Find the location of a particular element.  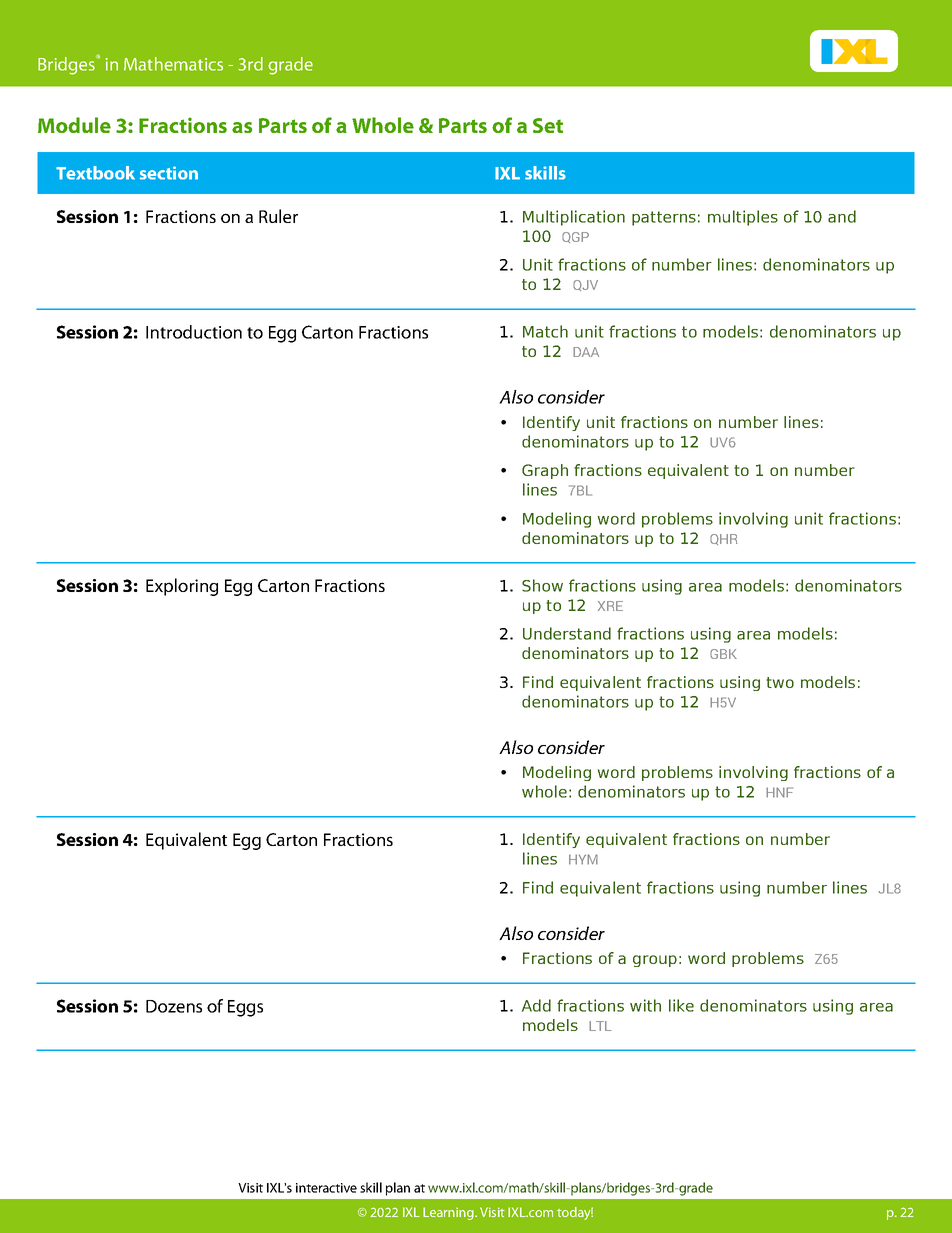

two is located at coordinates (780, 682).
